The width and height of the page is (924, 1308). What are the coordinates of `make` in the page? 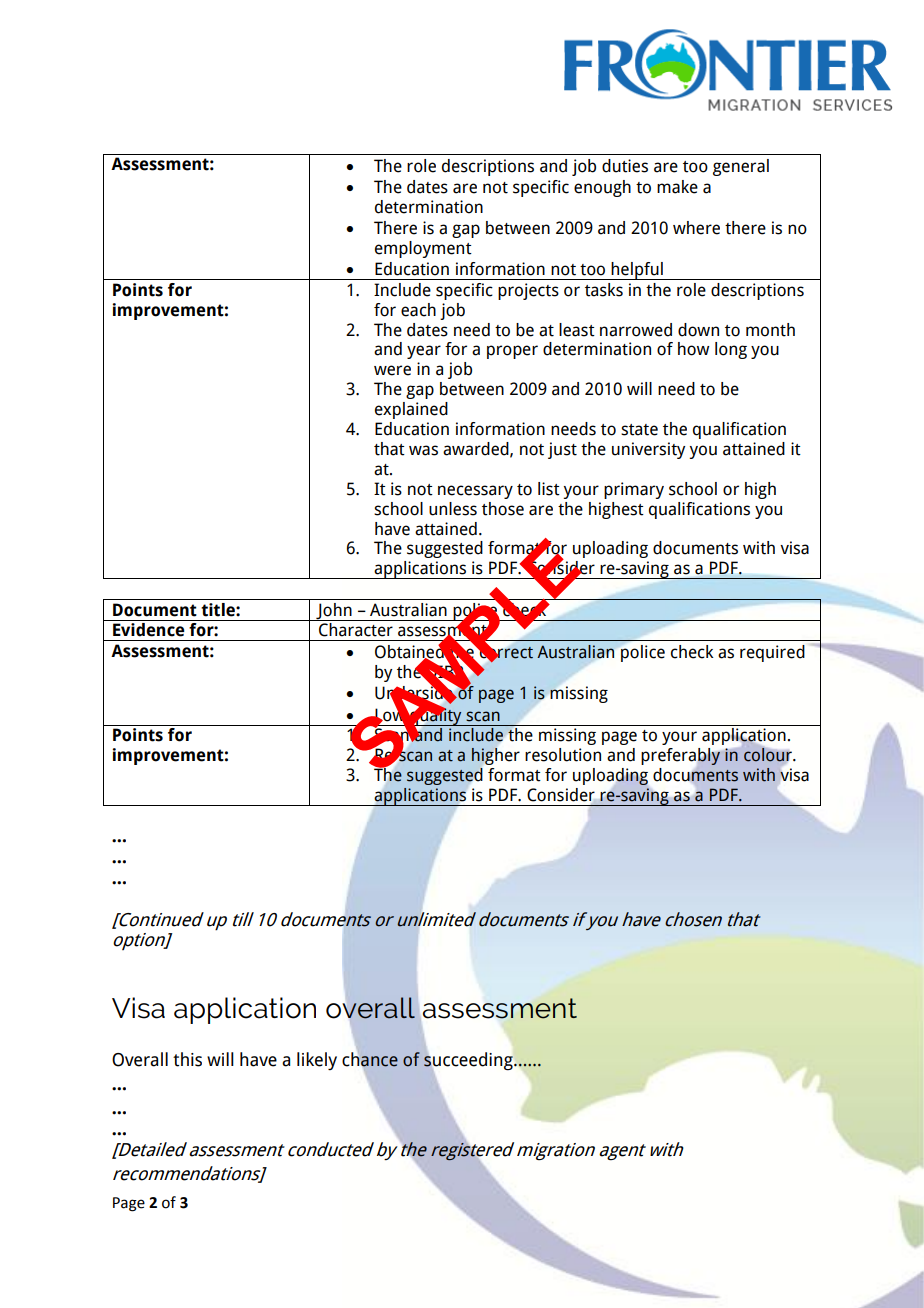 It's located at (677, 187).
